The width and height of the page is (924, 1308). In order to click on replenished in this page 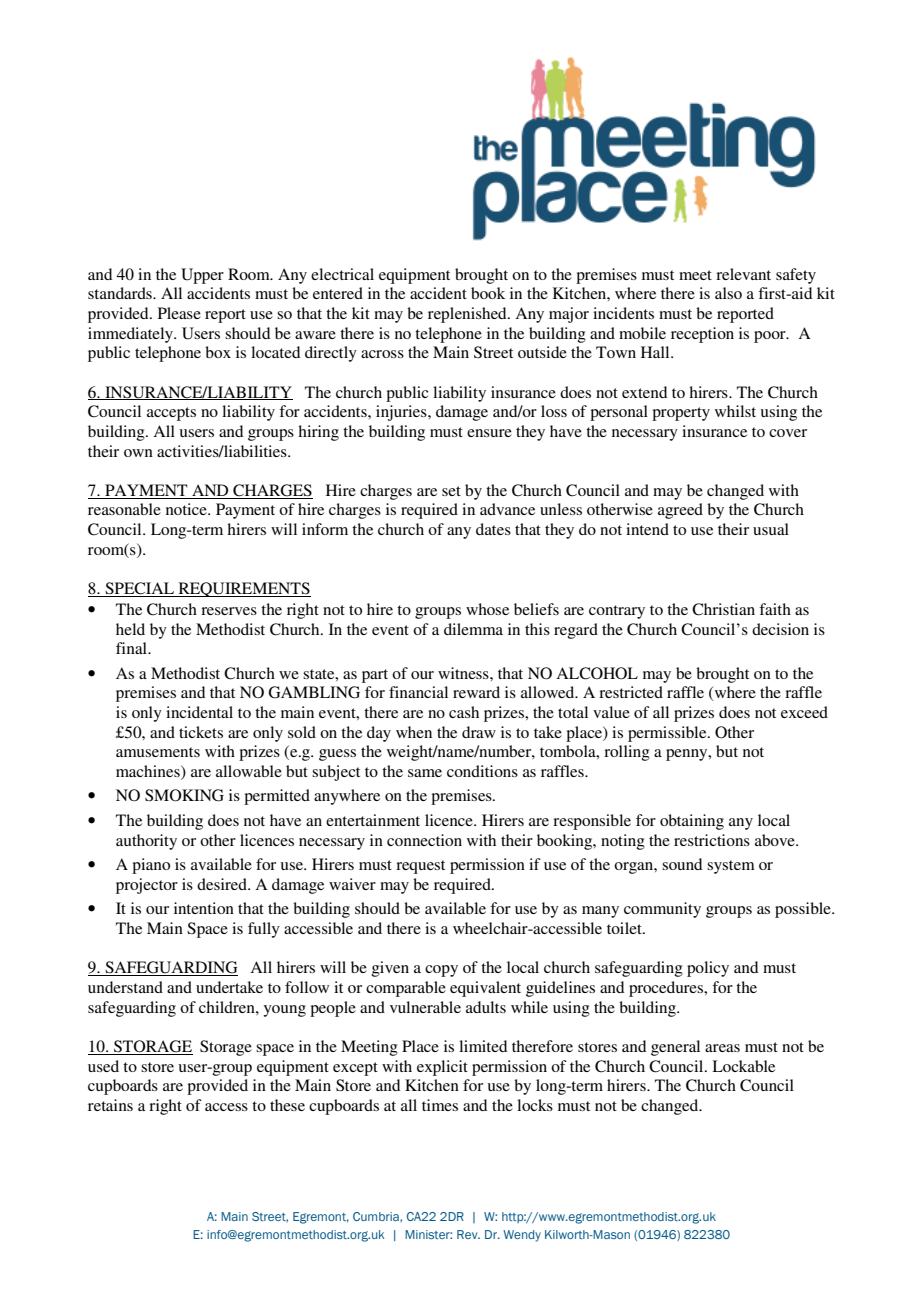, I will do `click(468, 315)`.
